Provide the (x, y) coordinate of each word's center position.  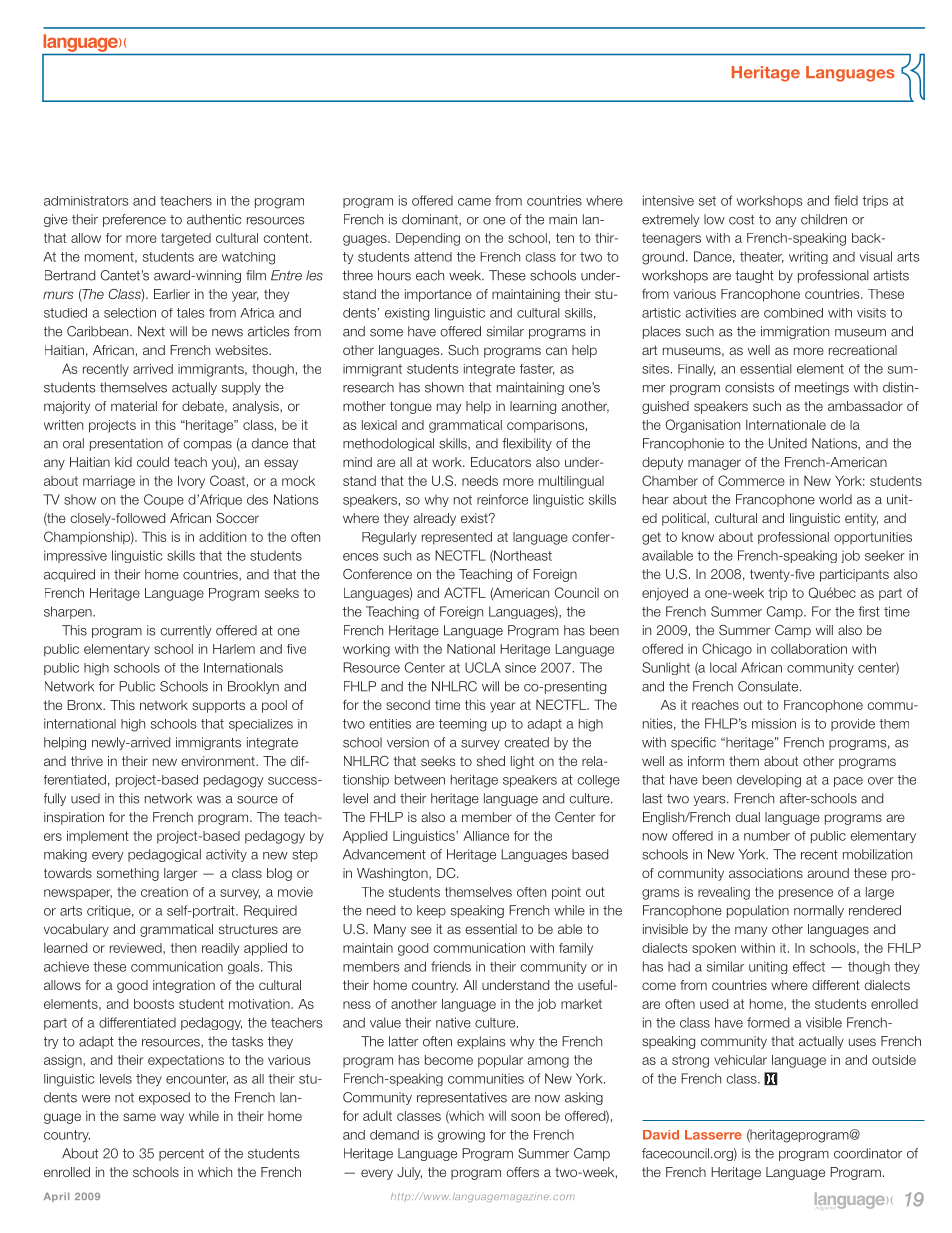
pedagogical (164, 855)
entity (861, 519)
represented (457, 538)
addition (222, 537)
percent (181, 1155)
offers (522, 1172)
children (824, 219)
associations (766, 873)
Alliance (486, 836)
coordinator (868, 1153)
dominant (431, 220)
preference (134, 220)
